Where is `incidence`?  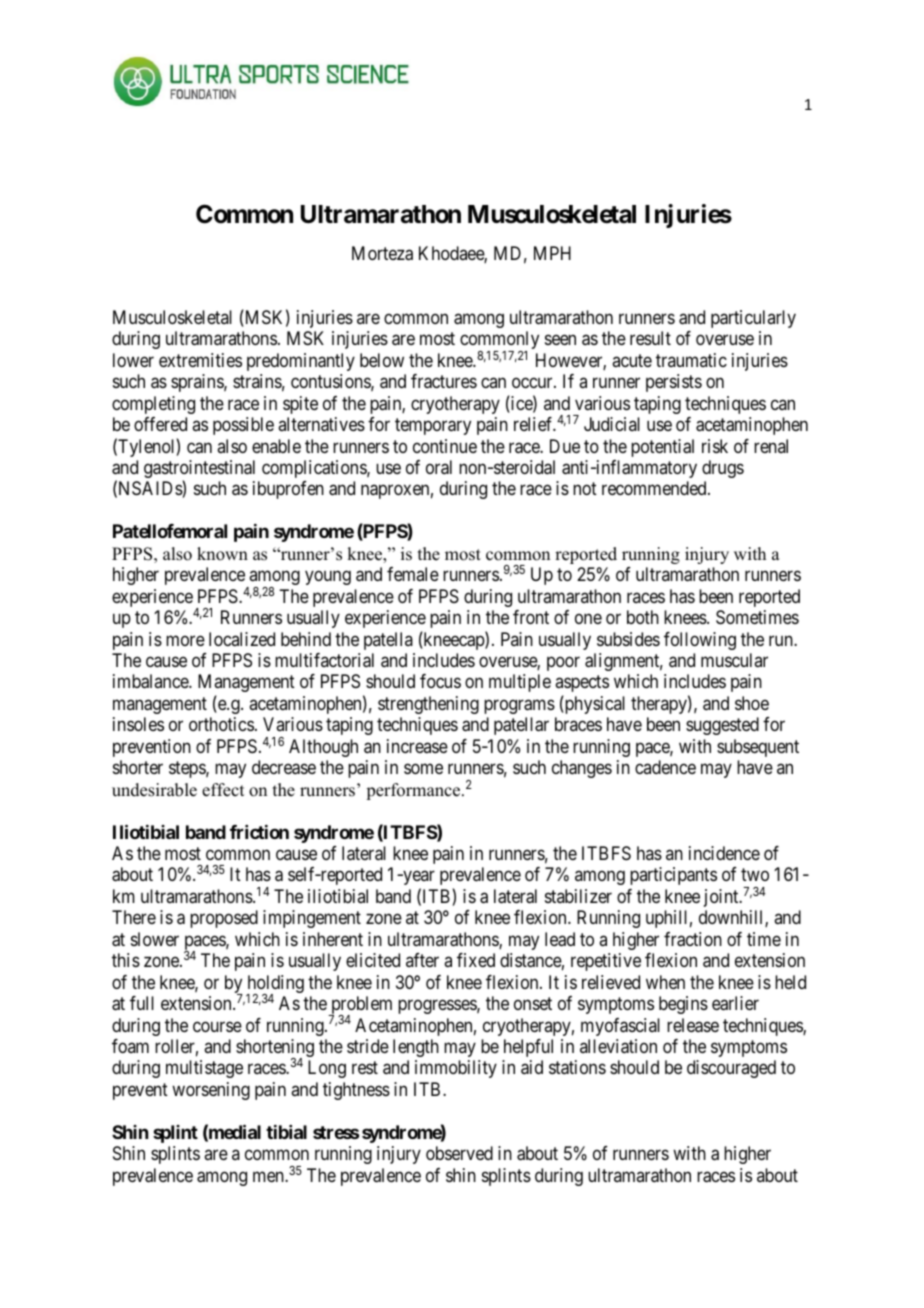 incidence is located at coordinates (724, 853).
